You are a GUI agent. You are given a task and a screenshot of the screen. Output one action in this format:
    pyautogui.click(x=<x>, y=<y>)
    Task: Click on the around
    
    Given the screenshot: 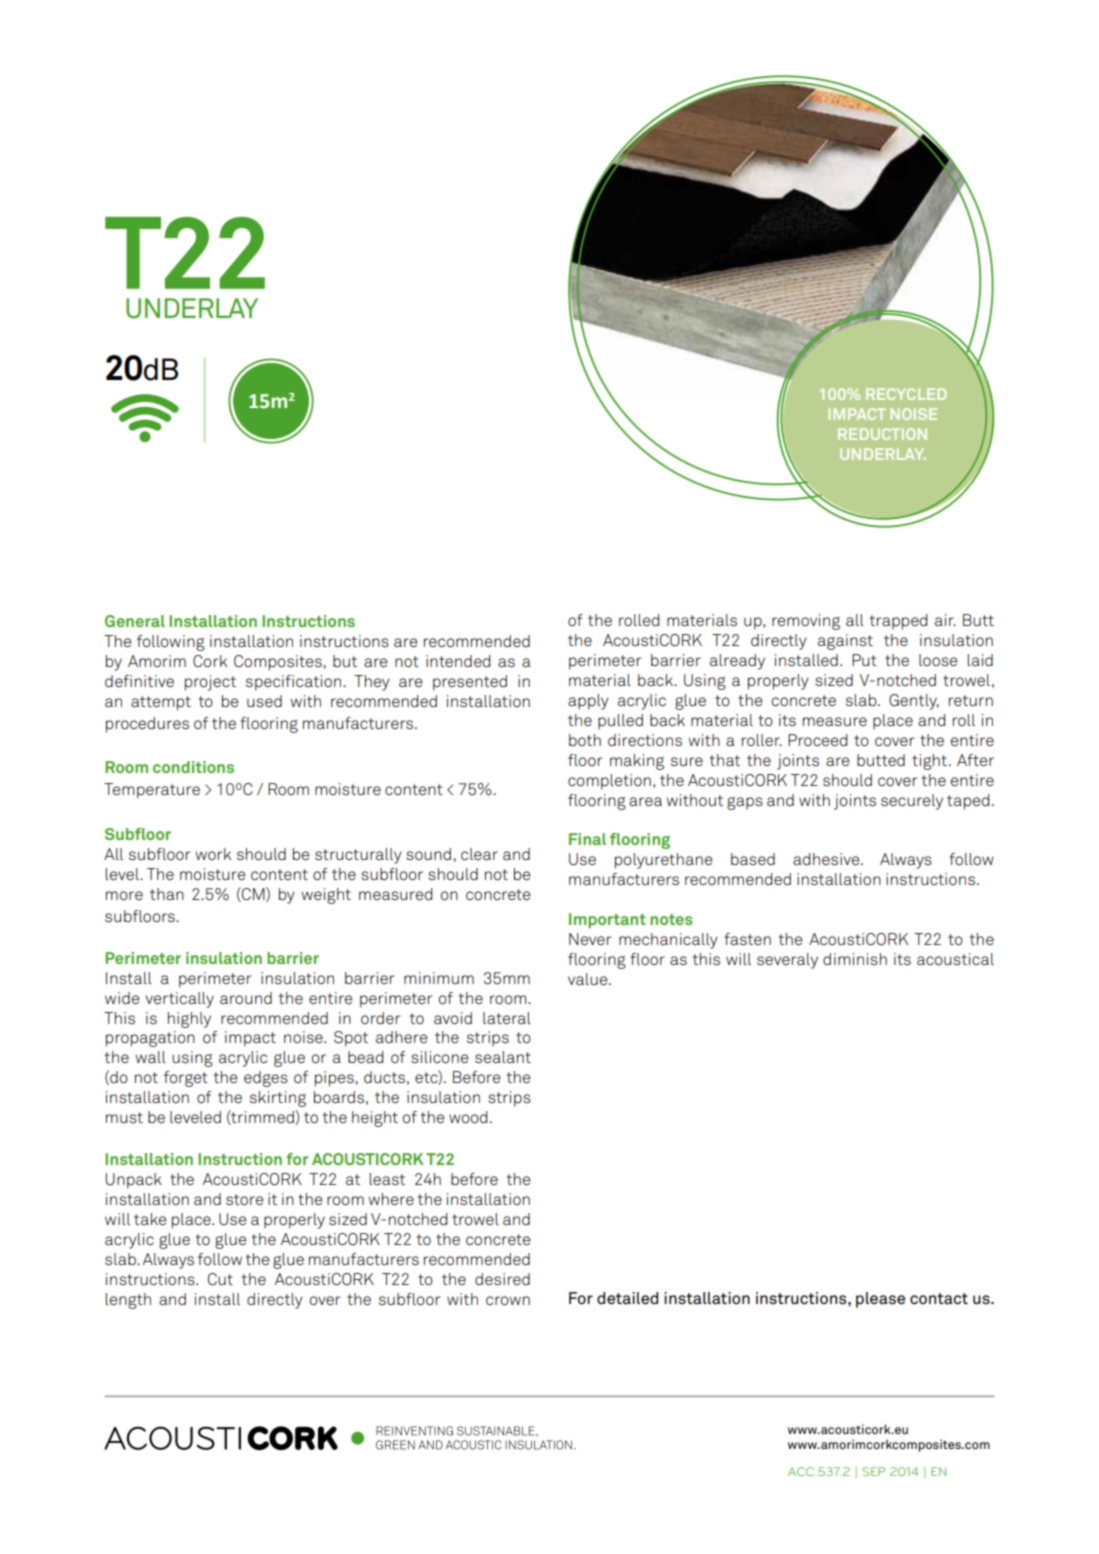 What is the action you would take?
    pyautogui.click(x=246, y=998)
